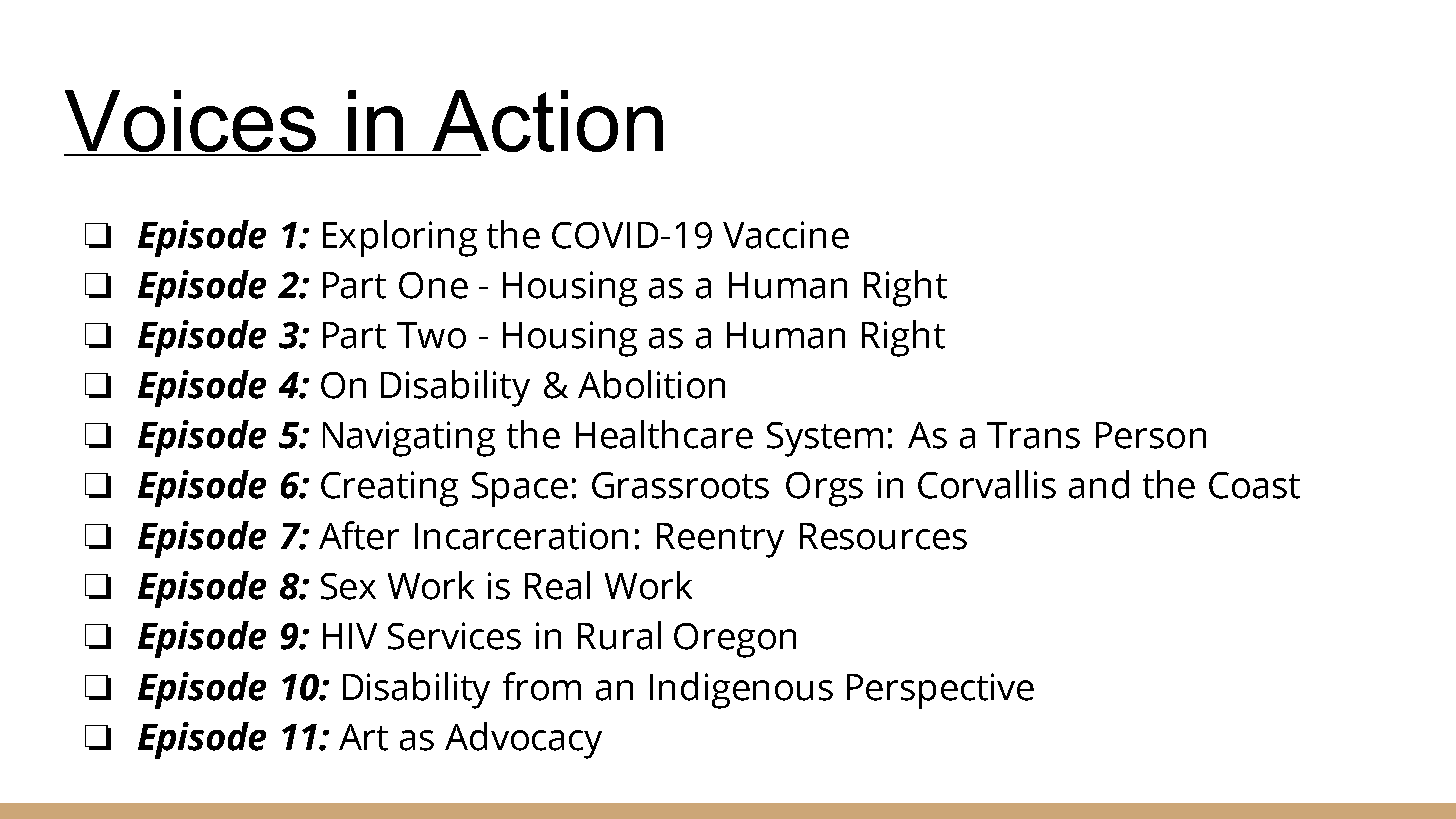 The width and height of the screenshot is (1456, 819). I want to click on Action, so click(546, 122).
